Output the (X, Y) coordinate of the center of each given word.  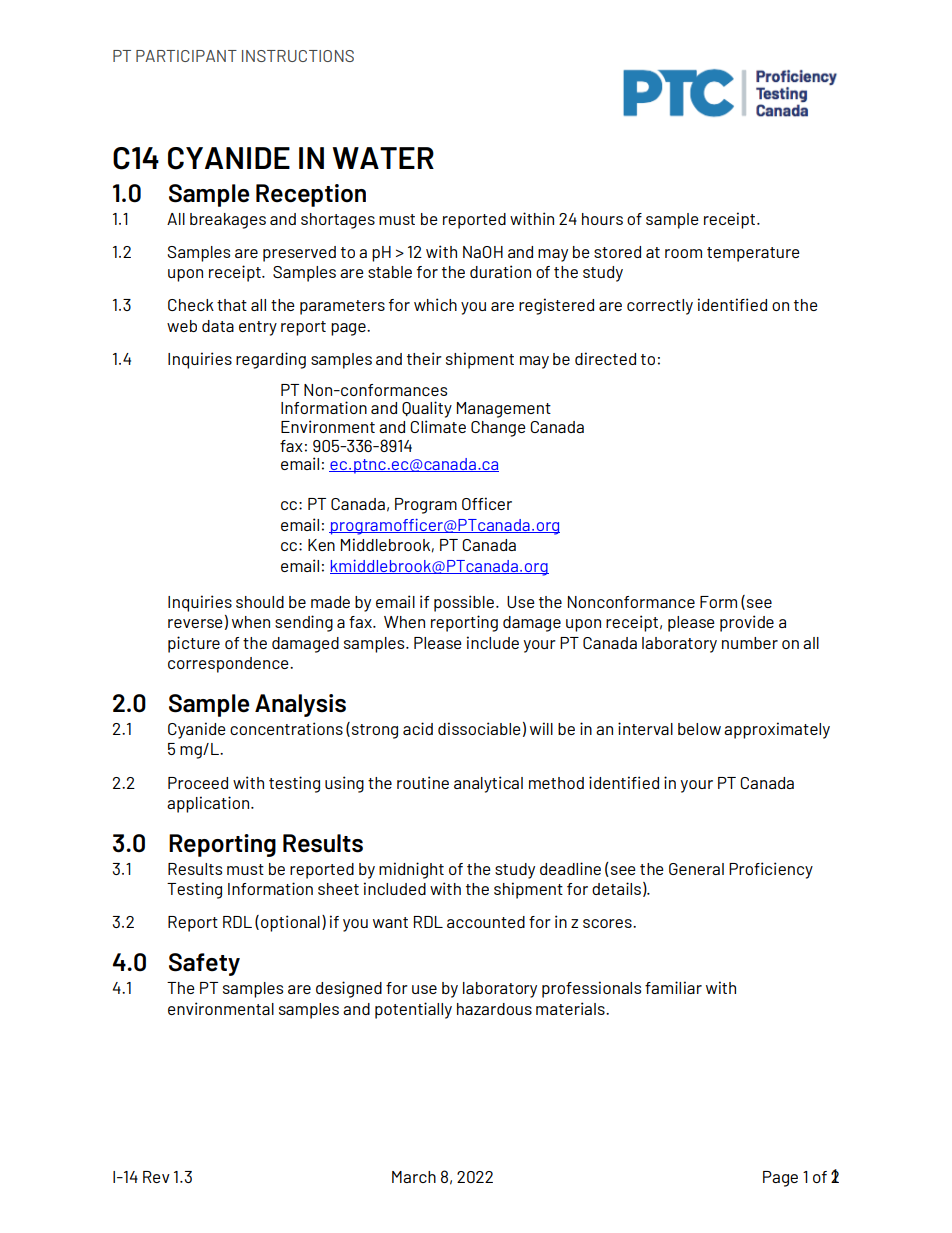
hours (602, 219)
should (260, 602)
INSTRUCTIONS (298, 56)
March (414, 1177)
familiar (673, 987)
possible (464, 603)
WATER (383, 158)
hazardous (494, 1009)
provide (747, 623)
